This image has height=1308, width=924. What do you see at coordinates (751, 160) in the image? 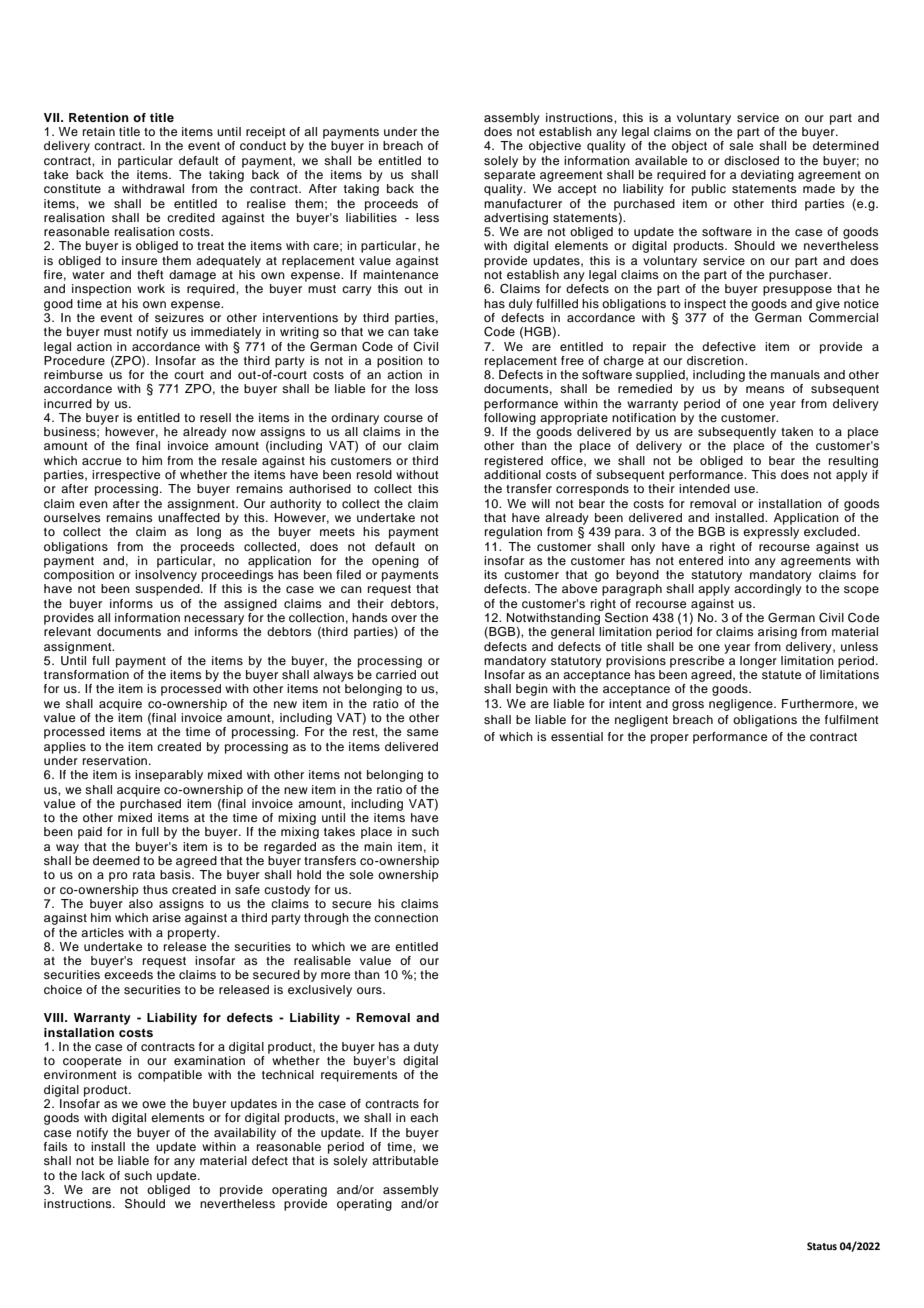
I see `disclosed` at bounding box center [751, 160].
